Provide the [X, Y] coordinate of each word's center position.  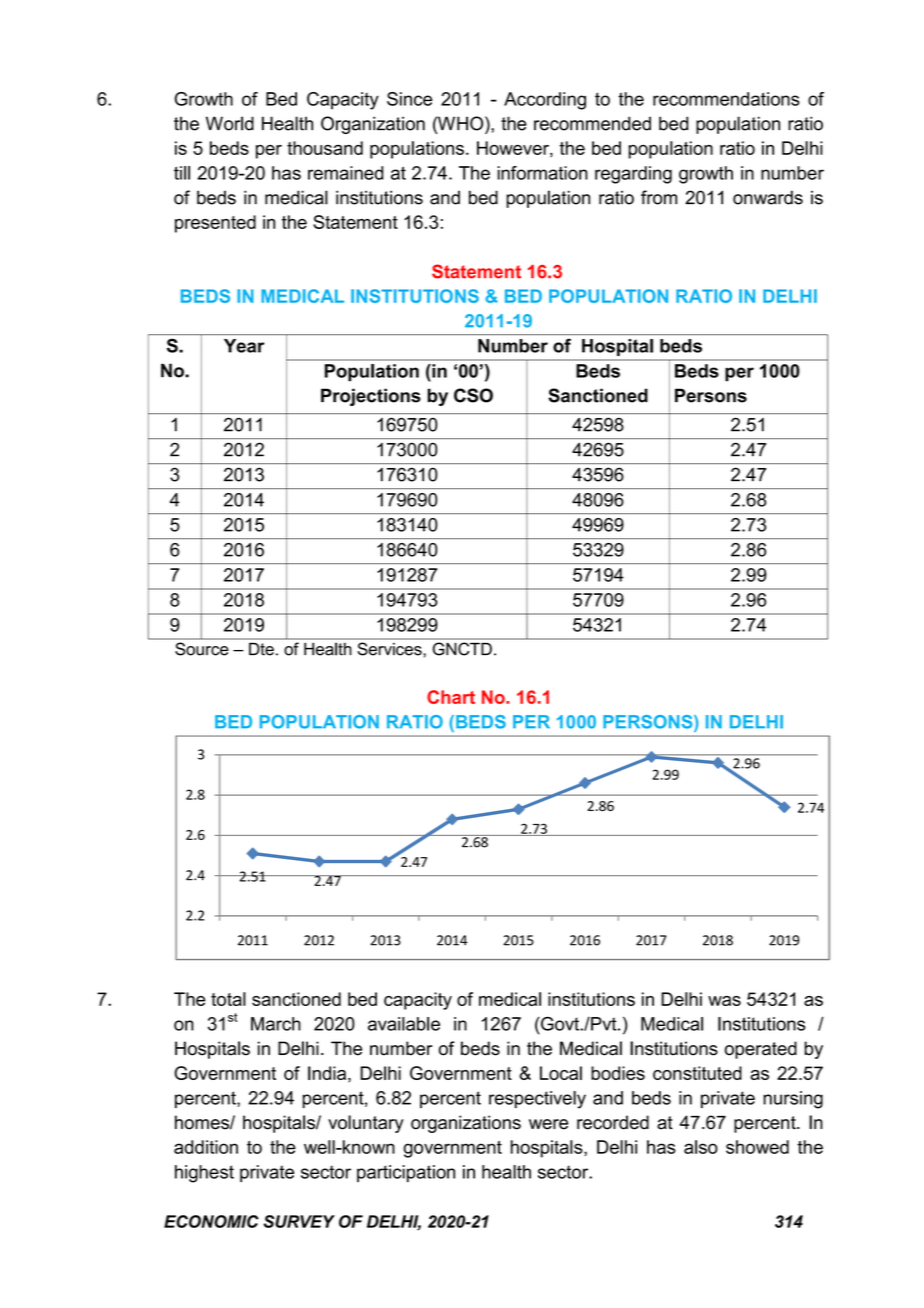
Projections [371, 397]
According [545, 101]
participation [406, 1173]
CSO [473, 395]
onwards [768, 197]
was [724, 1001]
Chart [451, 697]
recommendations [726, 99]
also [701, 1147]
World [230, 123]
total [228, 999]
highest [204, 1174]
